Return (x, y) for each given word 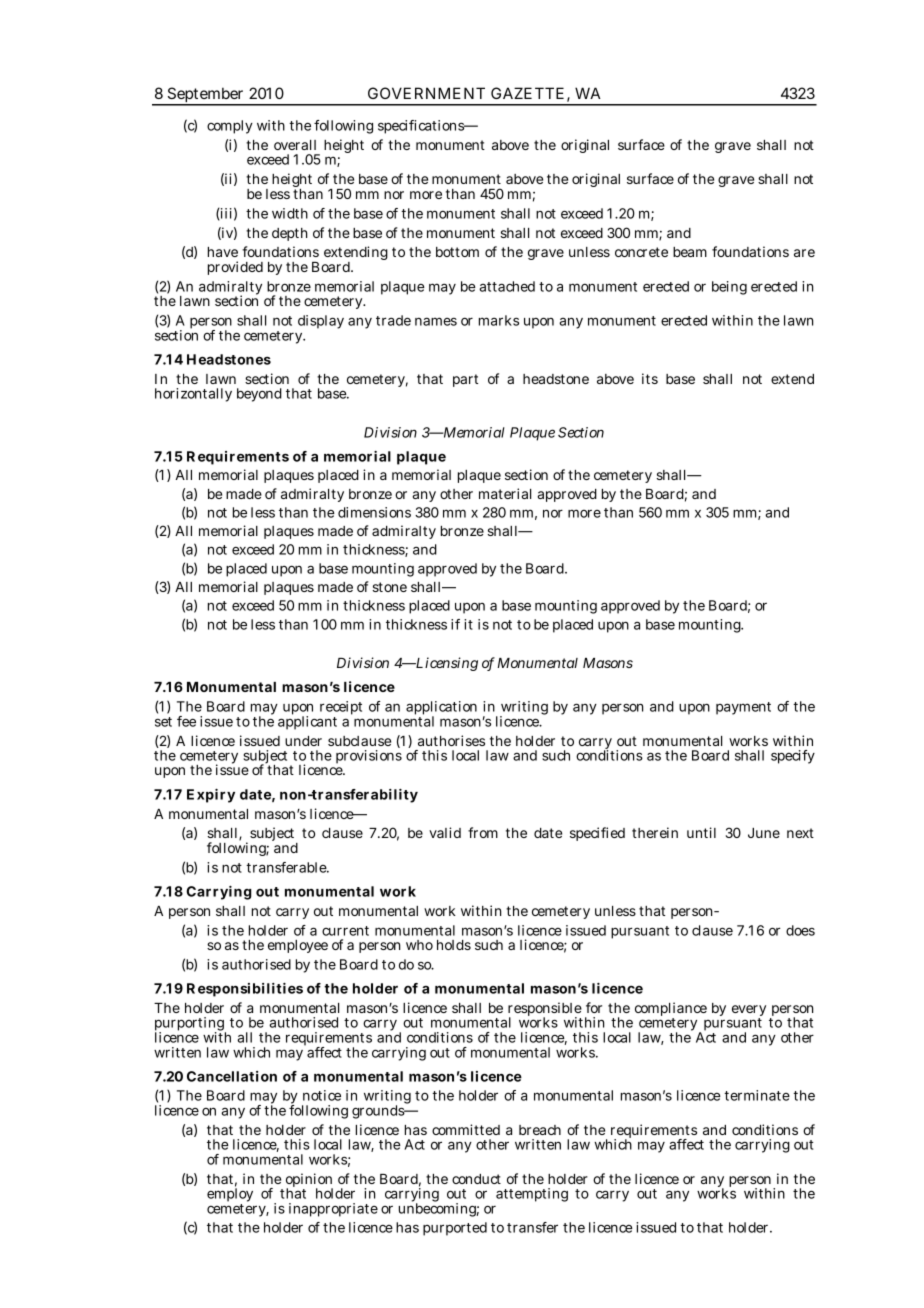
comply (230, 127)
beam (690, 252)
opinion (309, 1181)
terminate (757, 1095)
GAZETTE (527, 93)
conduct (476, 1179)
